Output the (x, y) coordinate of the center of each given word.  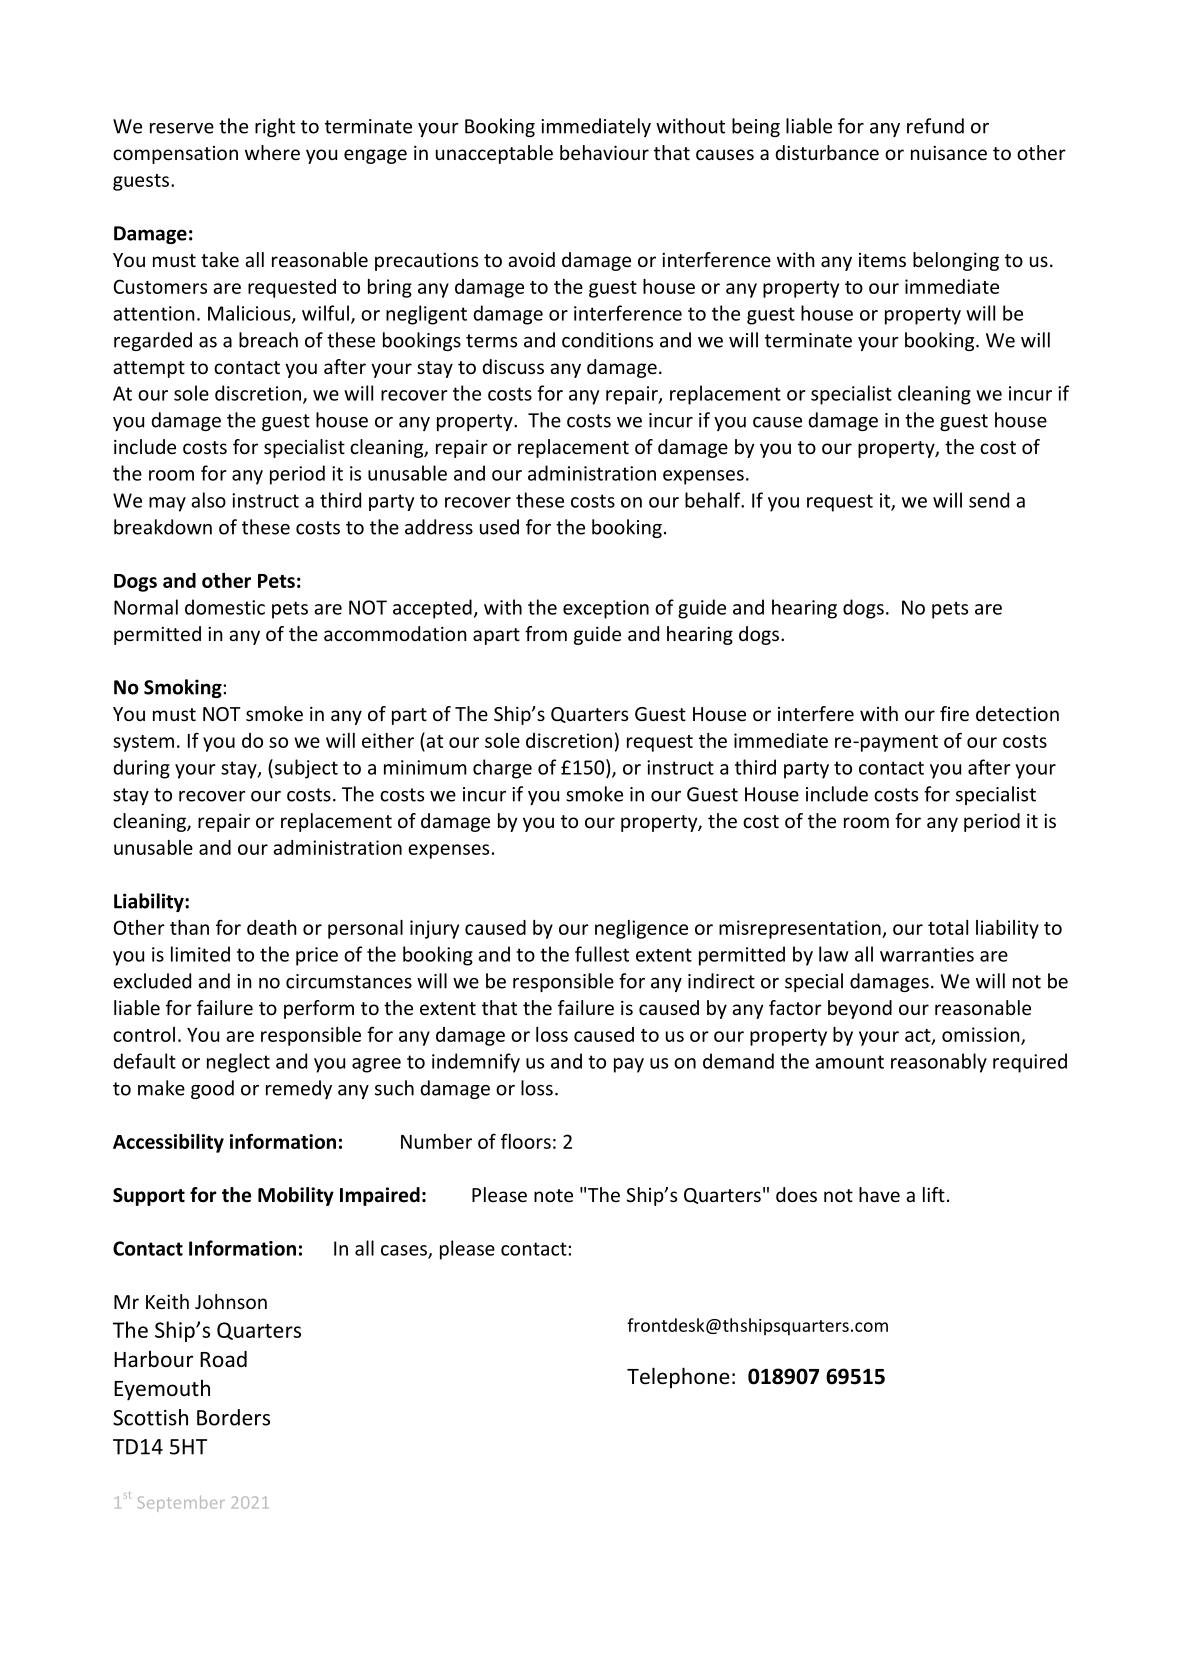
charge (502, 769)
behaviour (604, 152)
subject (305, 769)
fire (954, 713)
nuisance (949, 153)
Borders (233, 1417)
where (272, 152)
